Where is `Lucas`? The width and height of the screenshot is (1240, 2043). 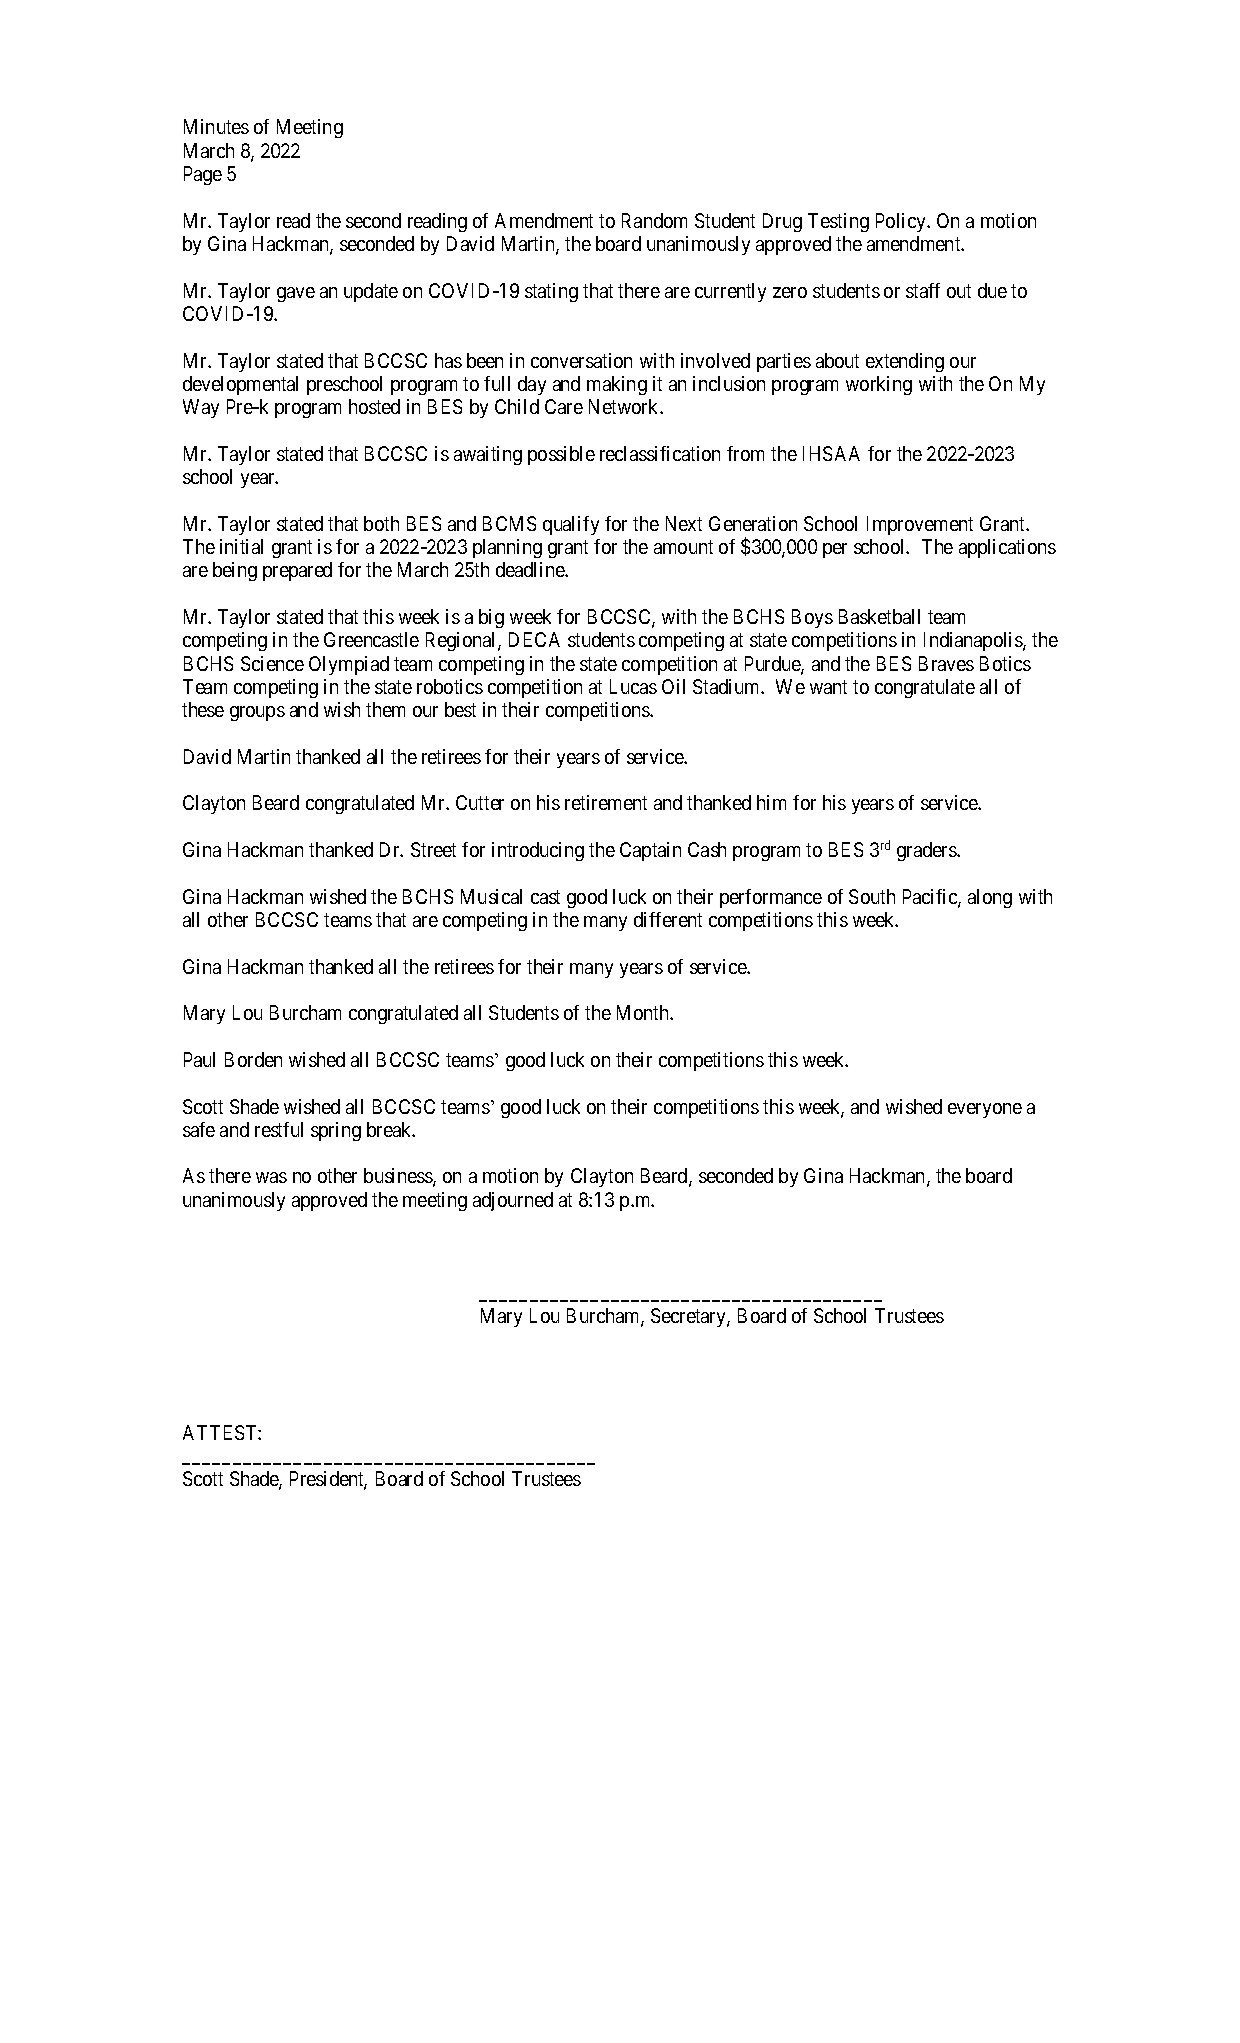
Lucas is located at coordinates (633, 686).
